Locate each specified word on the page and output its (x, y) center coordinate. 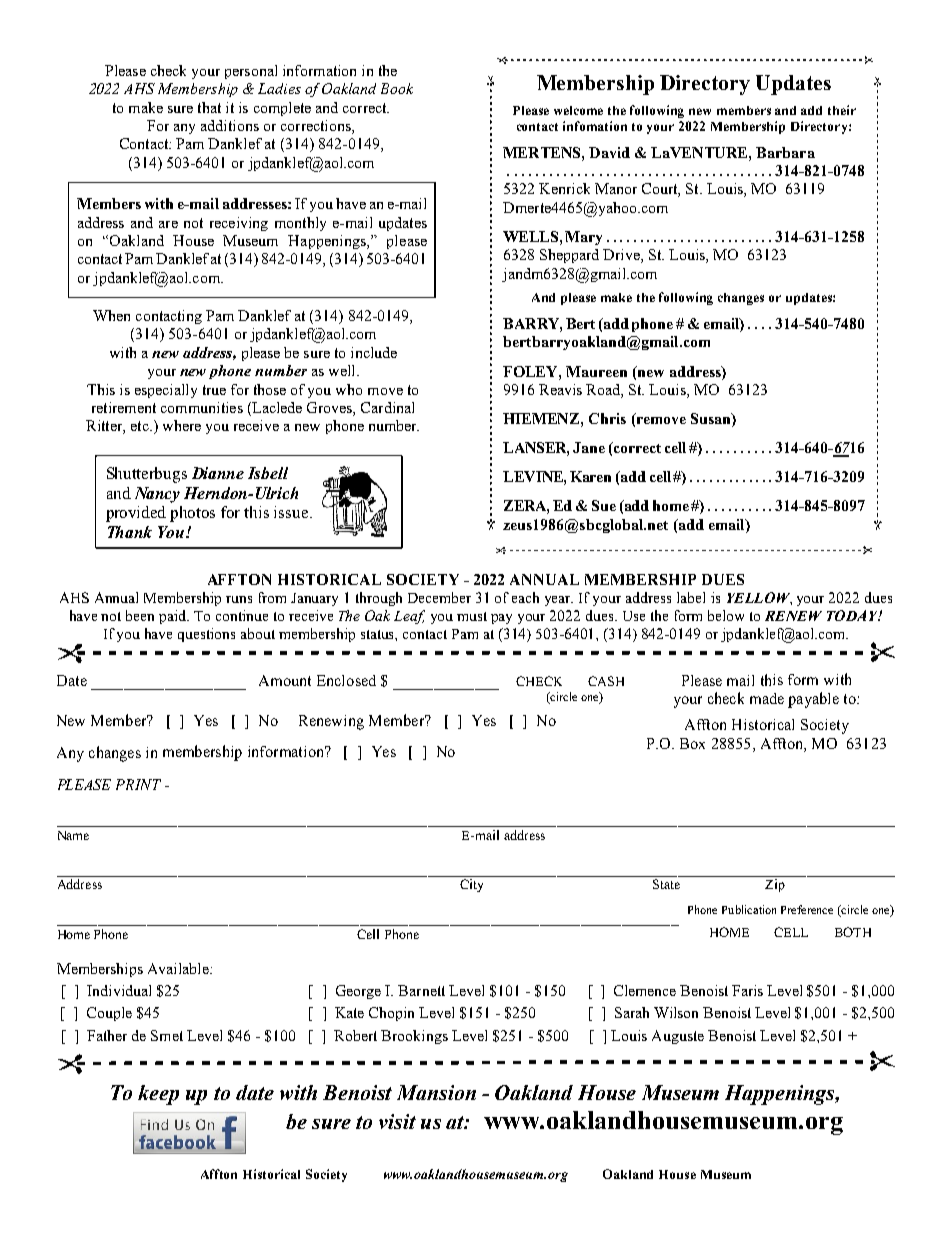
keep (158, 1095)
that (209, 107)
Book (397, 88)
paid (174, 617)
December (439, 597)
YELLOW (759, 598)
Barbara (785, 152)
